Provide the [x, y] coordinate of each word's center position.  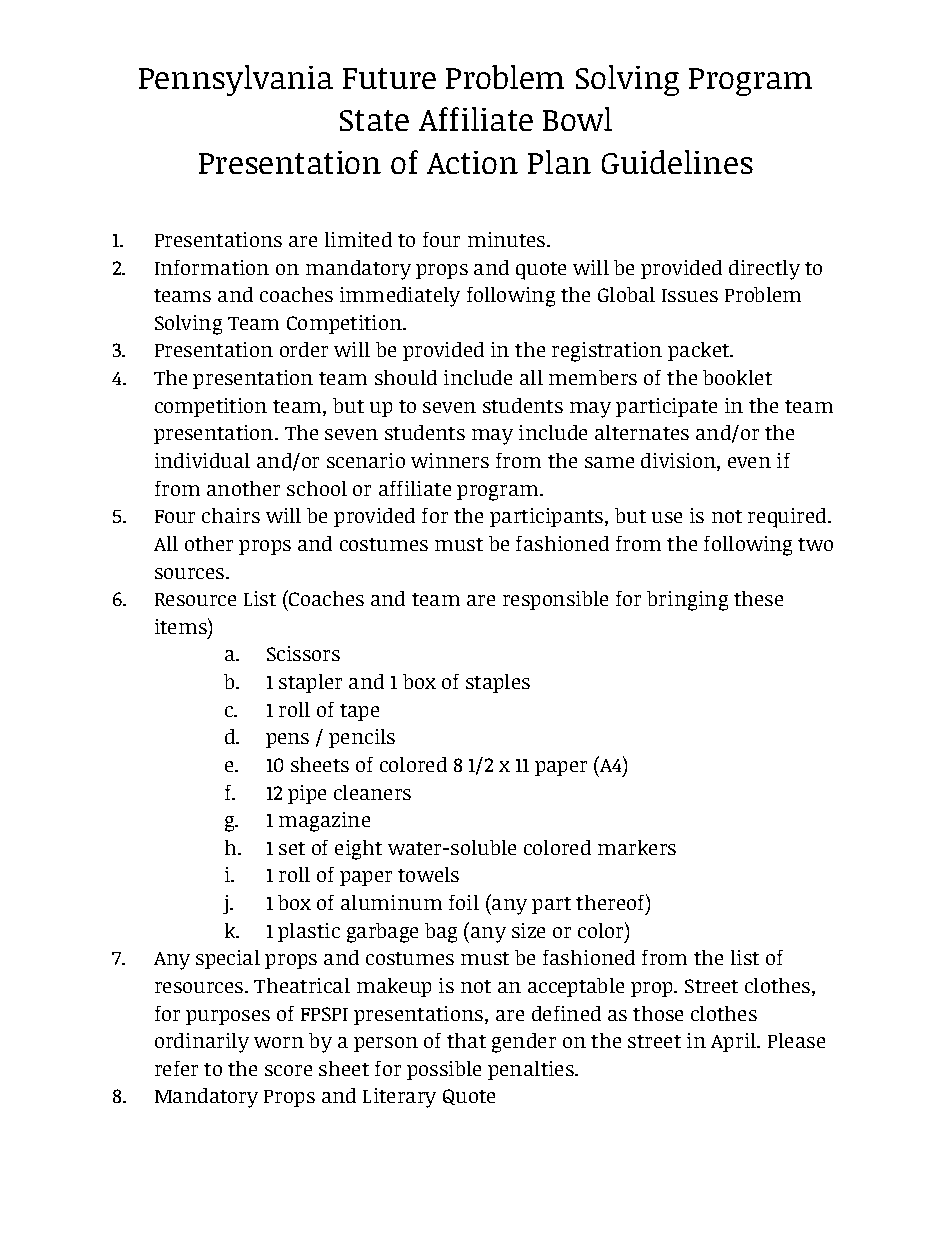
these [758, 598]
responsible [555, 600]
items [182, 626]
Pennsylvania [236, 80]
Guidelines [677, 162]
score [288, 1070]
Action [472, 162]
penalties [532, 1070]
